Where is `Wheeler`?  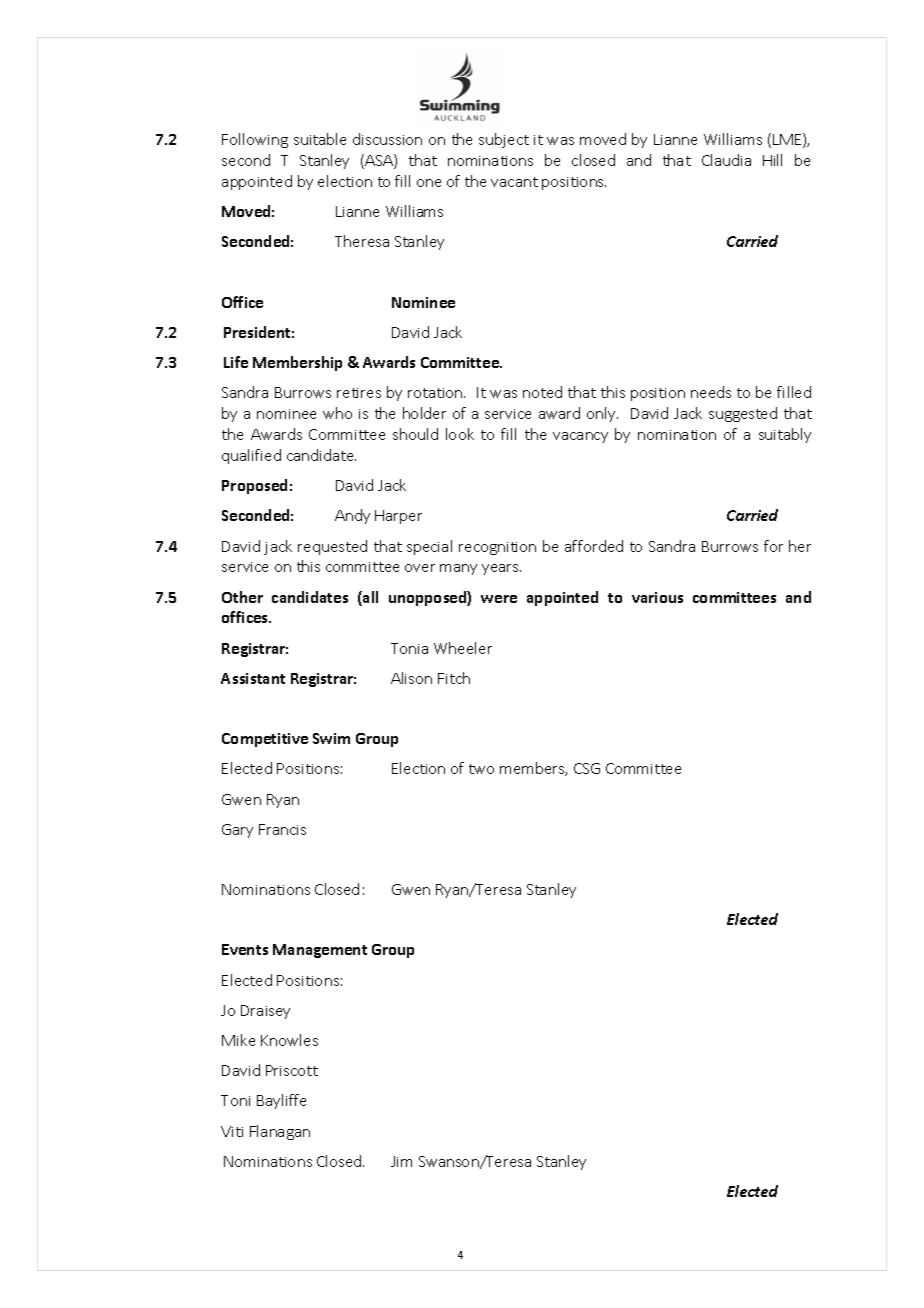
Wheeler is located at coordinates (463, 648).
